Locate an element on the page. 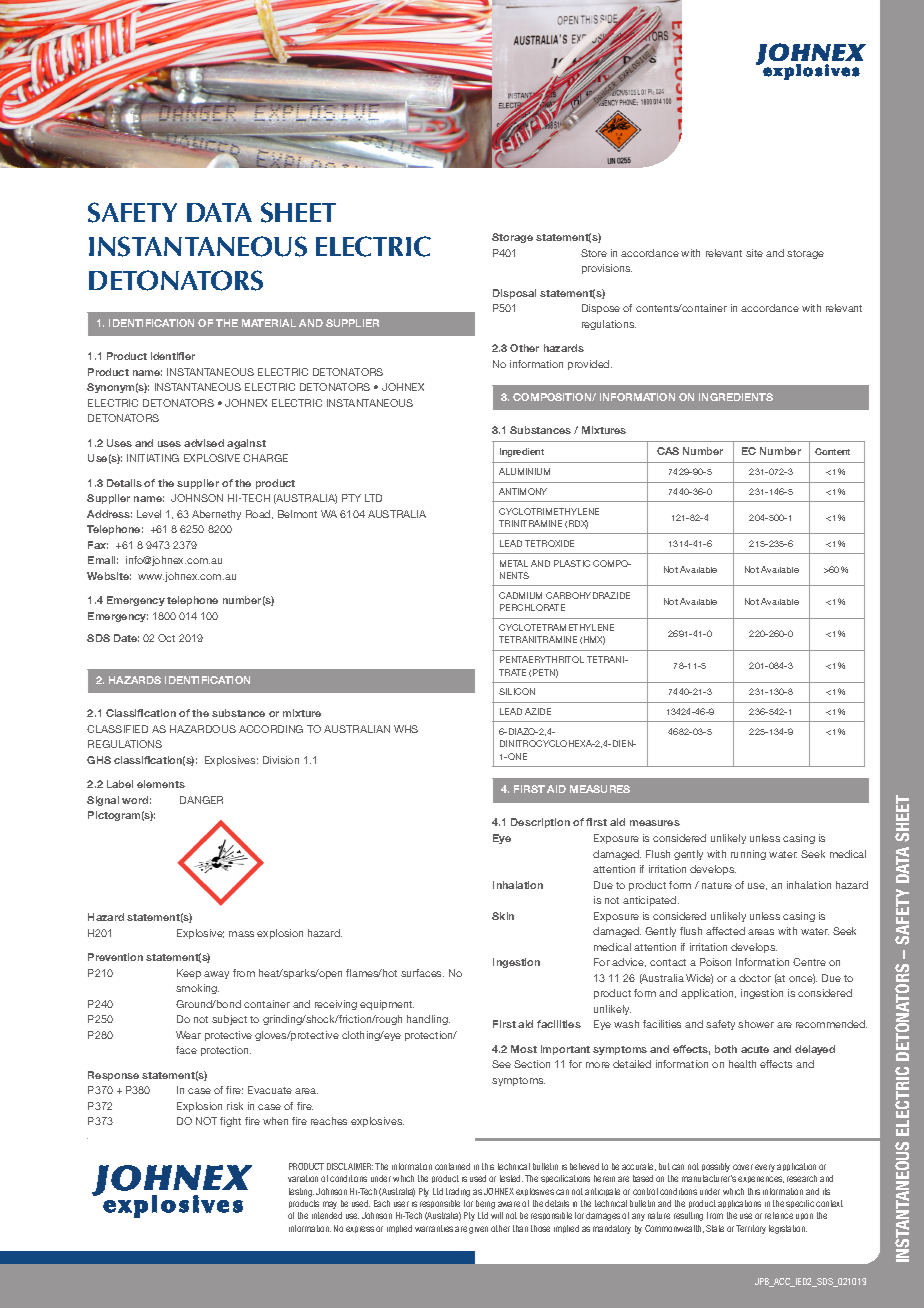 The width and height of the image is (924, 1308). mass is located at coordinates (241, 934).
